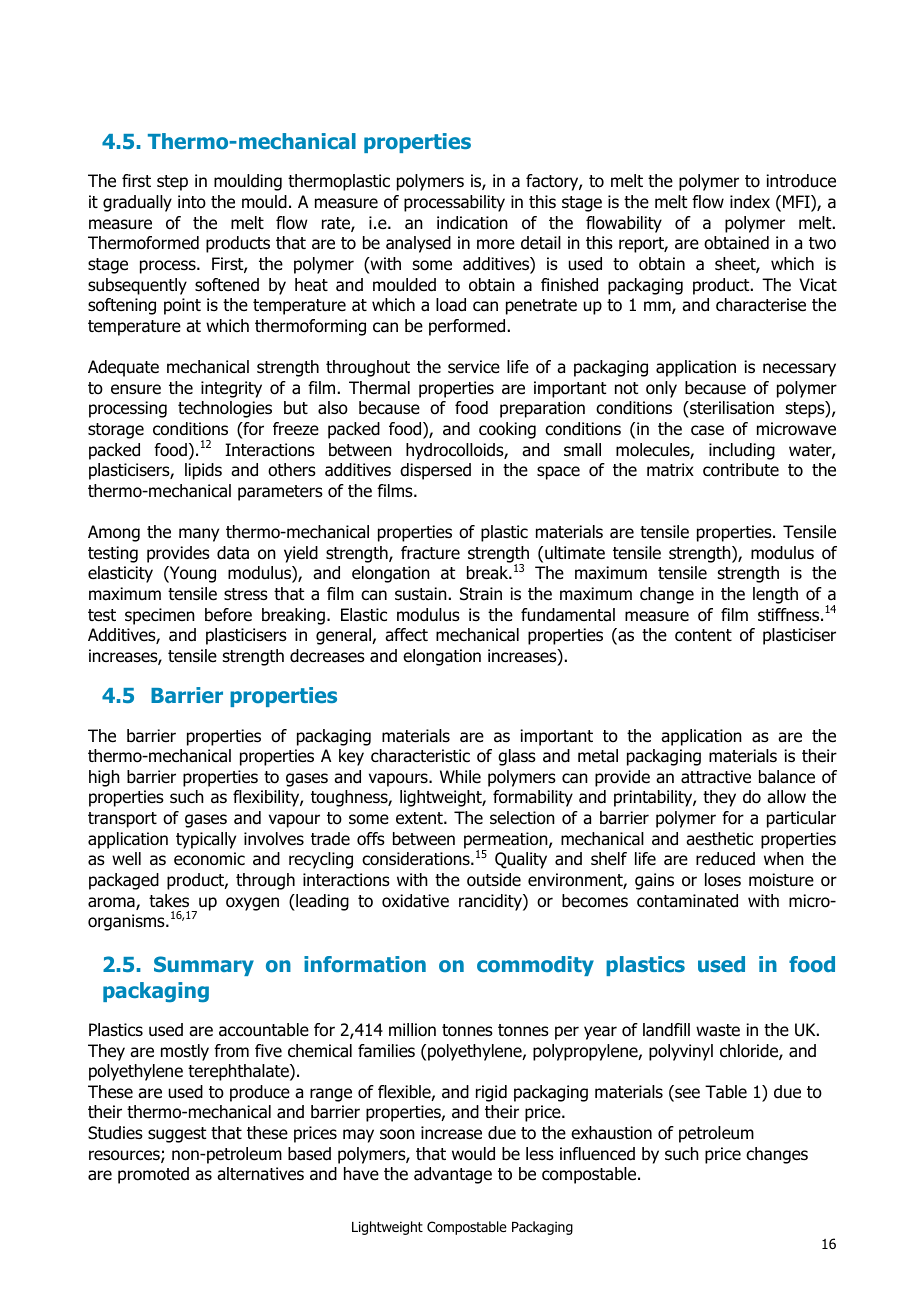  Describe the element at coordinates (703, 635) in the page. I see `content` at that location.
